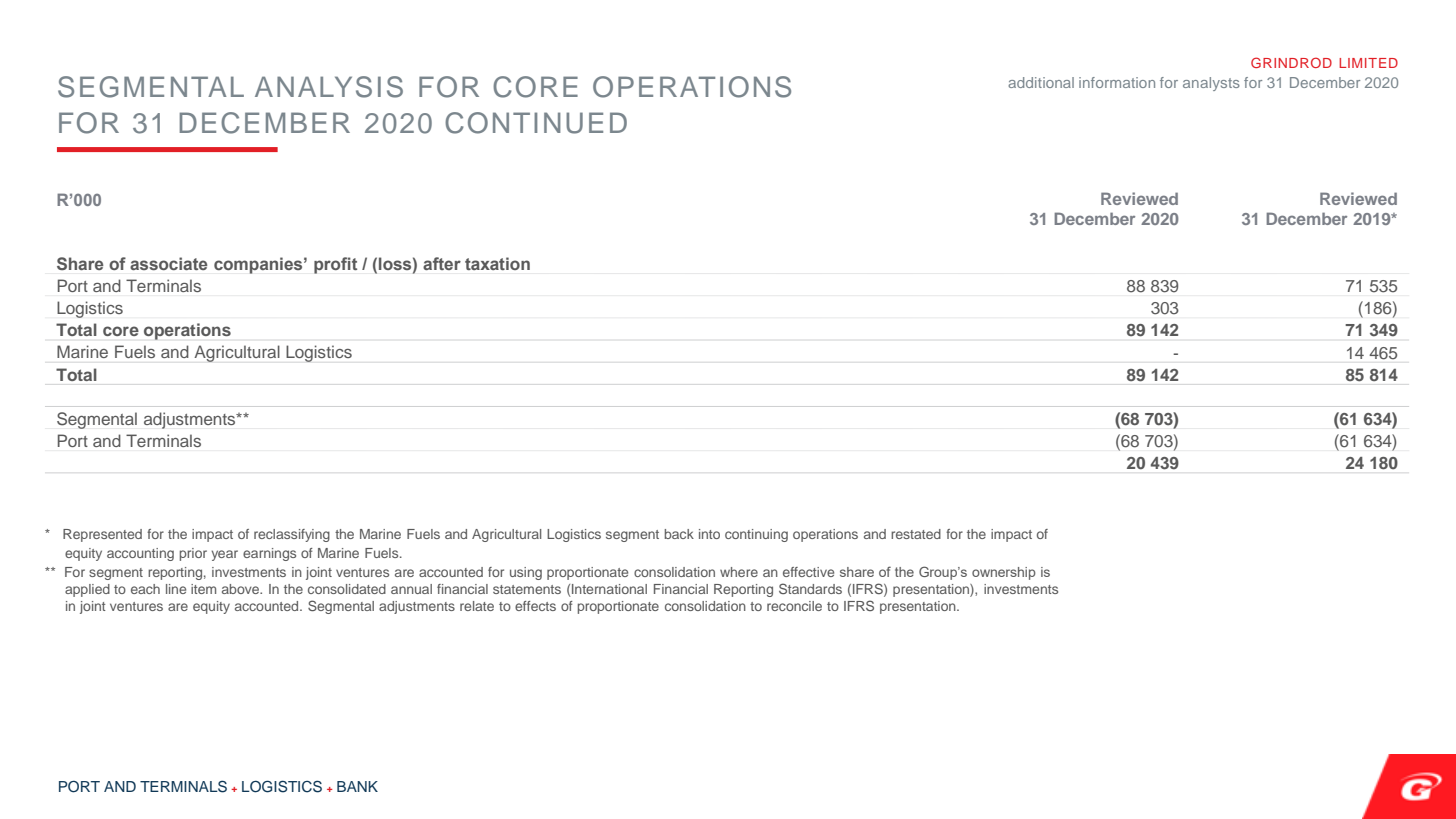 The image size is (1456, 819). What do you see at coordinates (497, 263) in the page?
I see `taxation` at bounding box center [497, 263].
